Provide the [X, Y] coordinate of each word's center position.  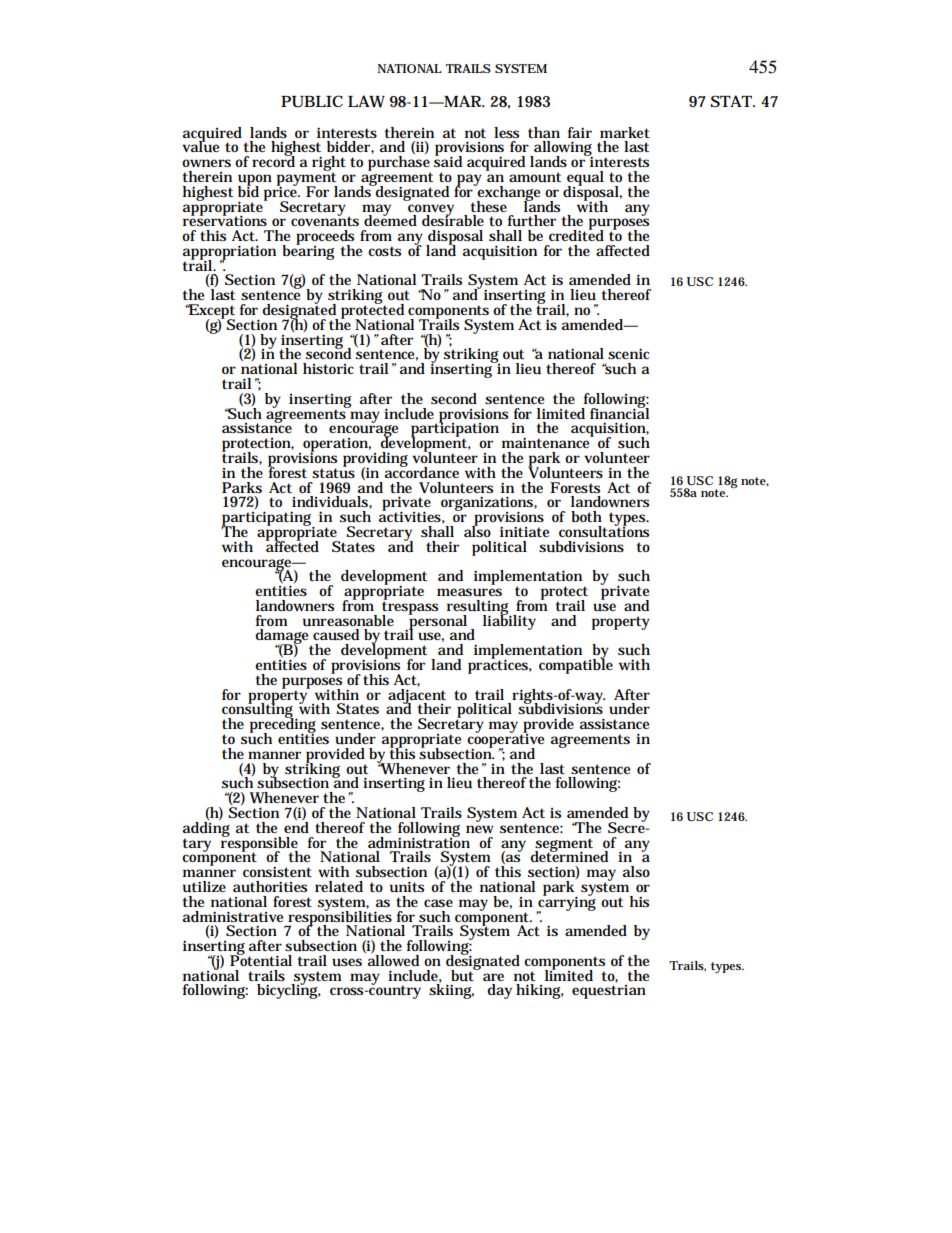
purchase [399, 164]
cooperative [505, 740]
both [586, 516]
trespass [410, 608]
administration [419, 841]
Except [211, 312]
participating [268, 519]
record [273, 160]
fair [579, 132]
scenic [628, 353]
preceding [283, 725]
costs [384, 251]
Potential [261, 959]
